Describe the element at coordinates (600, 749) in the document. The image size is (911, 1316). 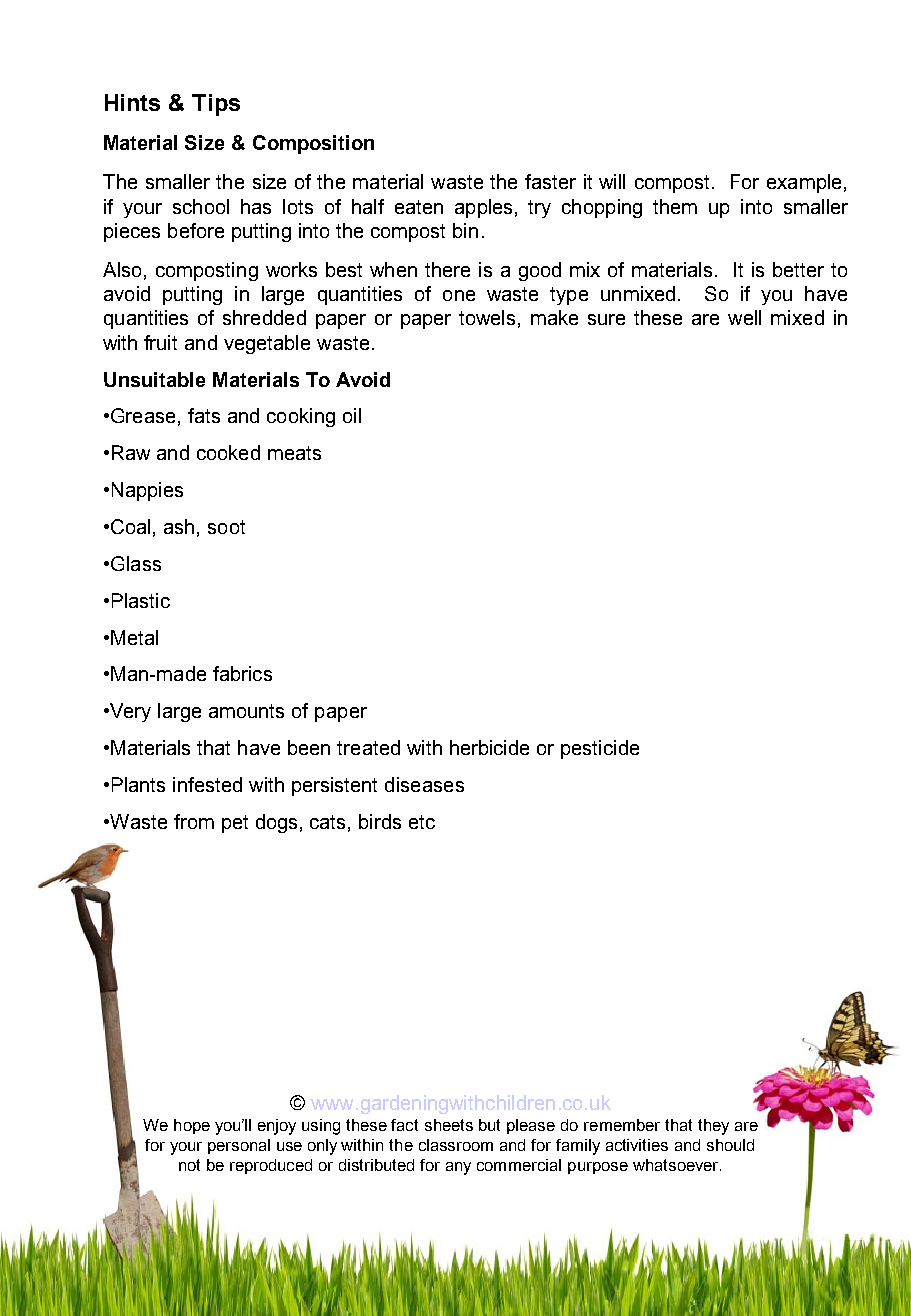
I see `pesticide` at that location.
